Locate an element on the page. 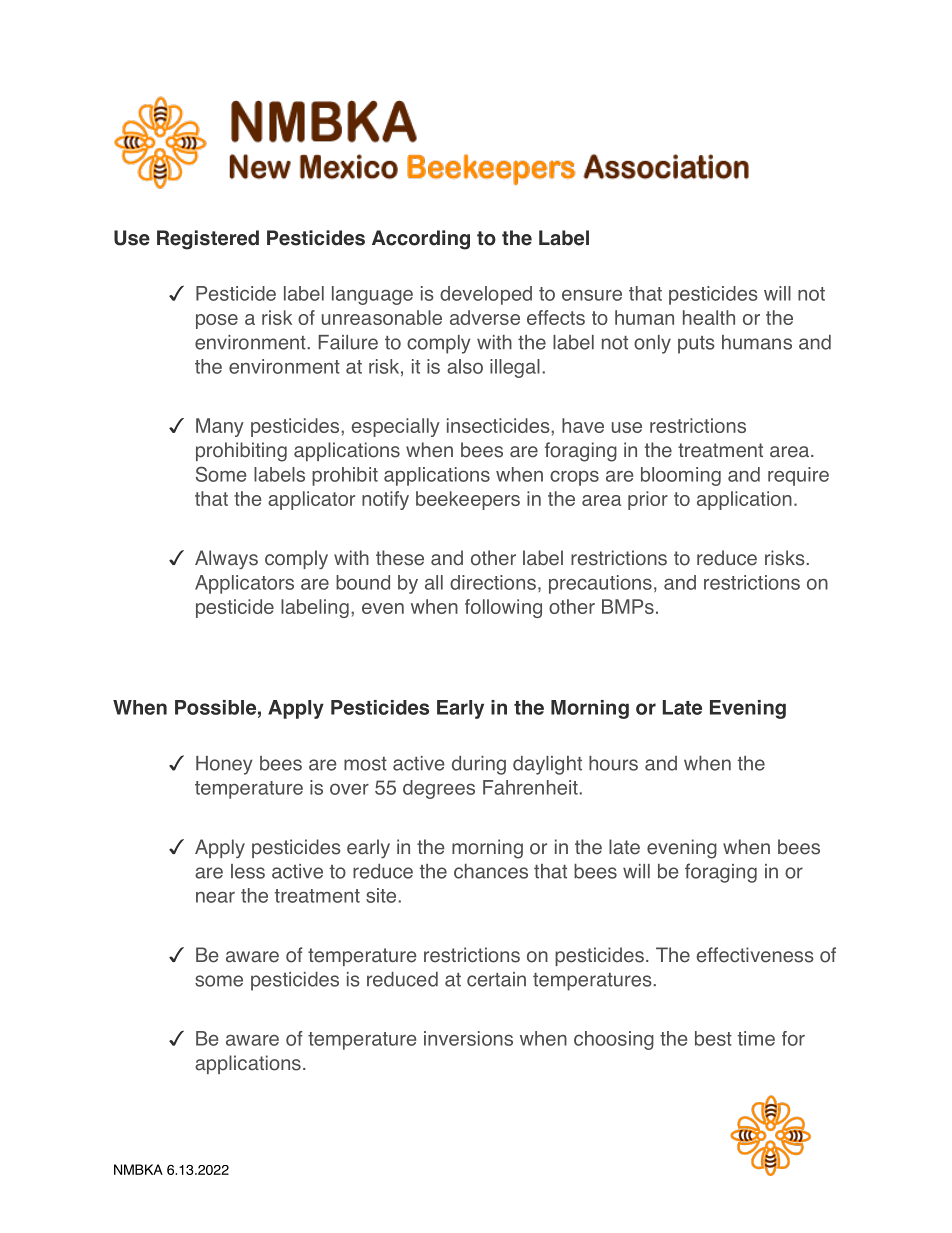 The width and height of the page is (952, 1233). over is located at coordinates (349, 789).
